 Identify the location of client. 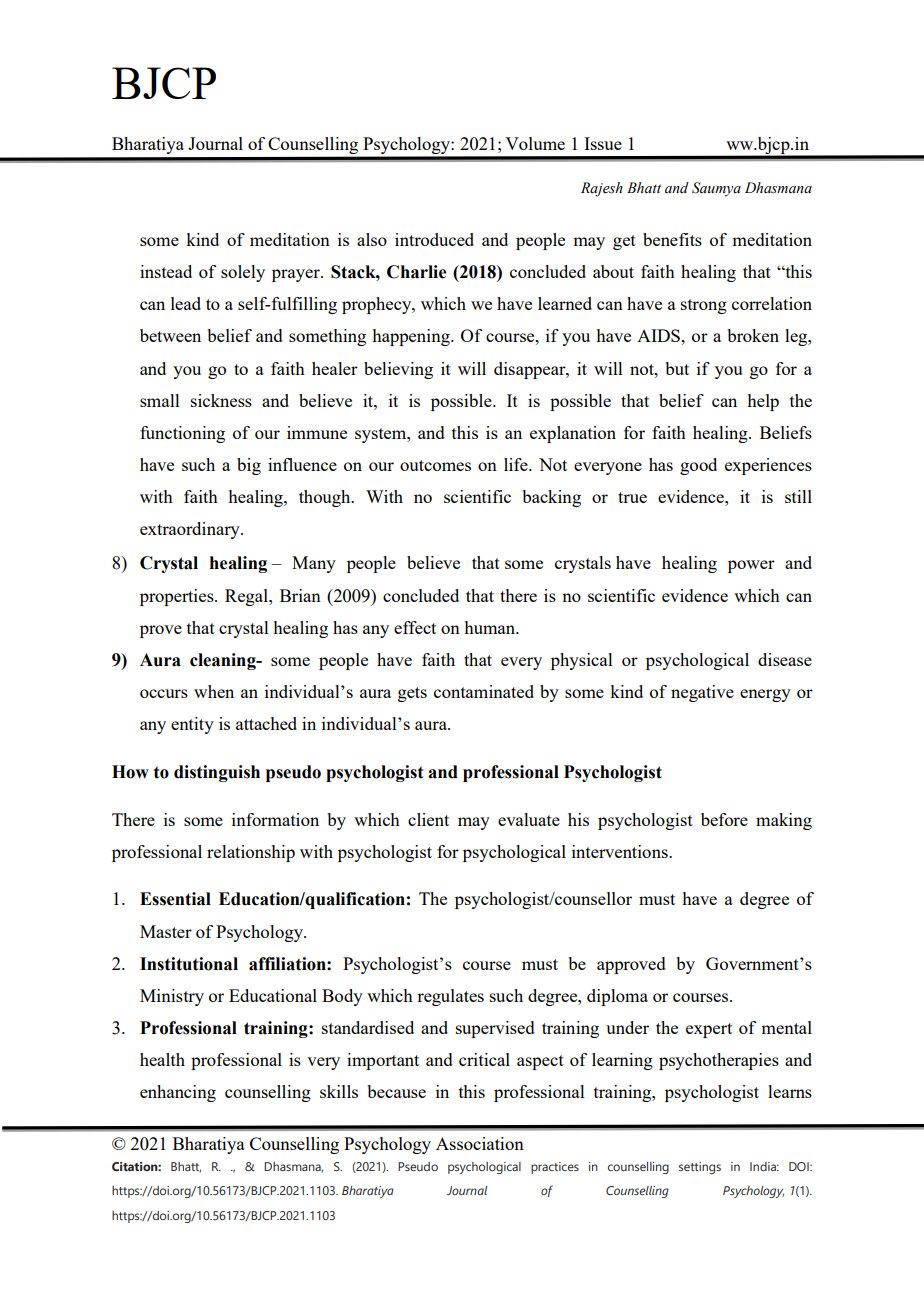
(428, 819).
